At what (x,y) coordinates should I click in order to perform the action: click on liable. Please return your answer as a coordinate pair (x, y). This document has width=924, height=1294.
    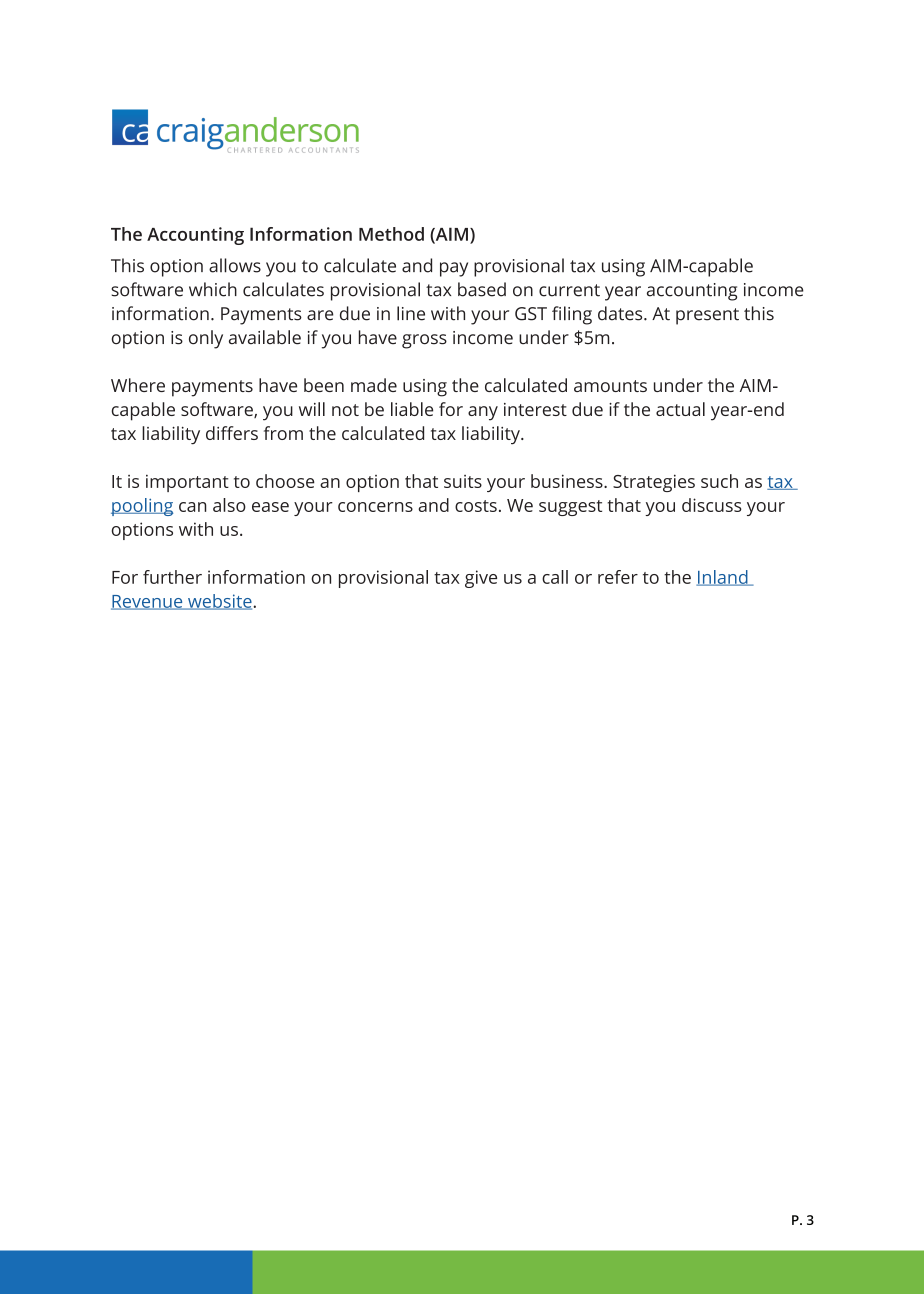
    Looking at the image, I should click on (412, 409).
